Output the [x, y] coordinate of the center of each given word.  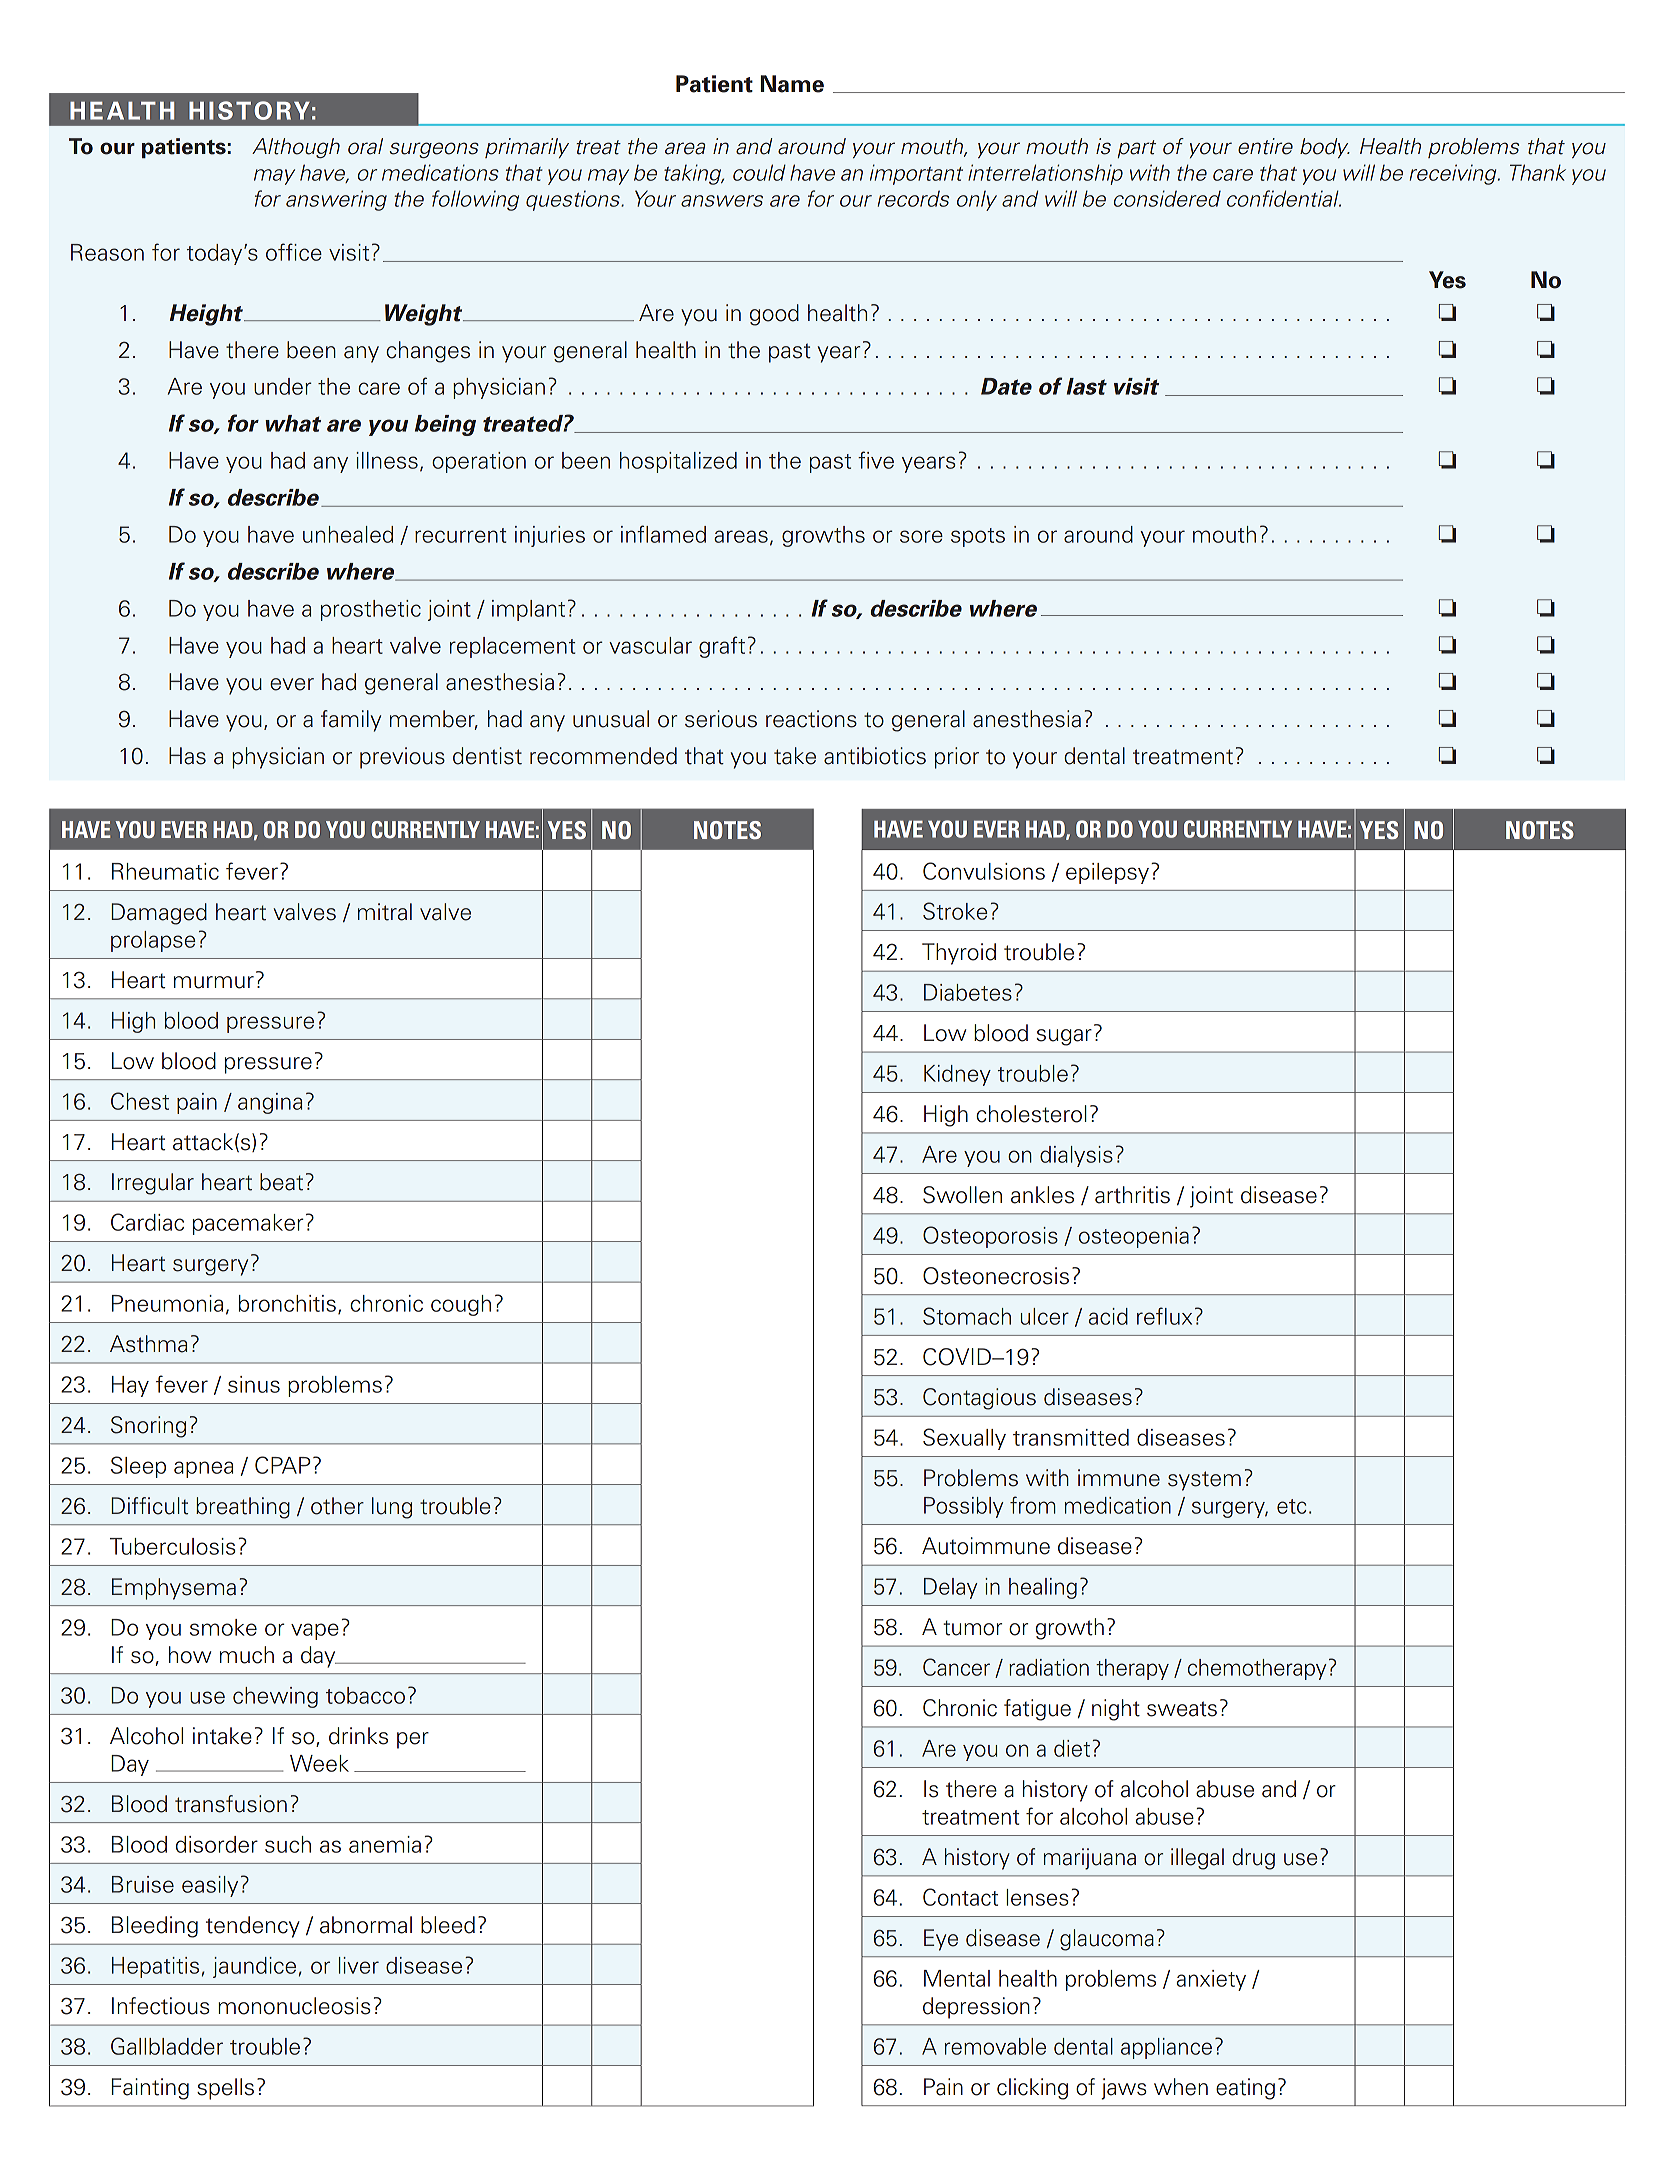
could [759, 172]
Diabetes [968, 992]
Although [296, 148]
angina [270, 1103]
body [1325, 148]
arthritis [1132, 1195]
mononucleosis [294, 2006]
